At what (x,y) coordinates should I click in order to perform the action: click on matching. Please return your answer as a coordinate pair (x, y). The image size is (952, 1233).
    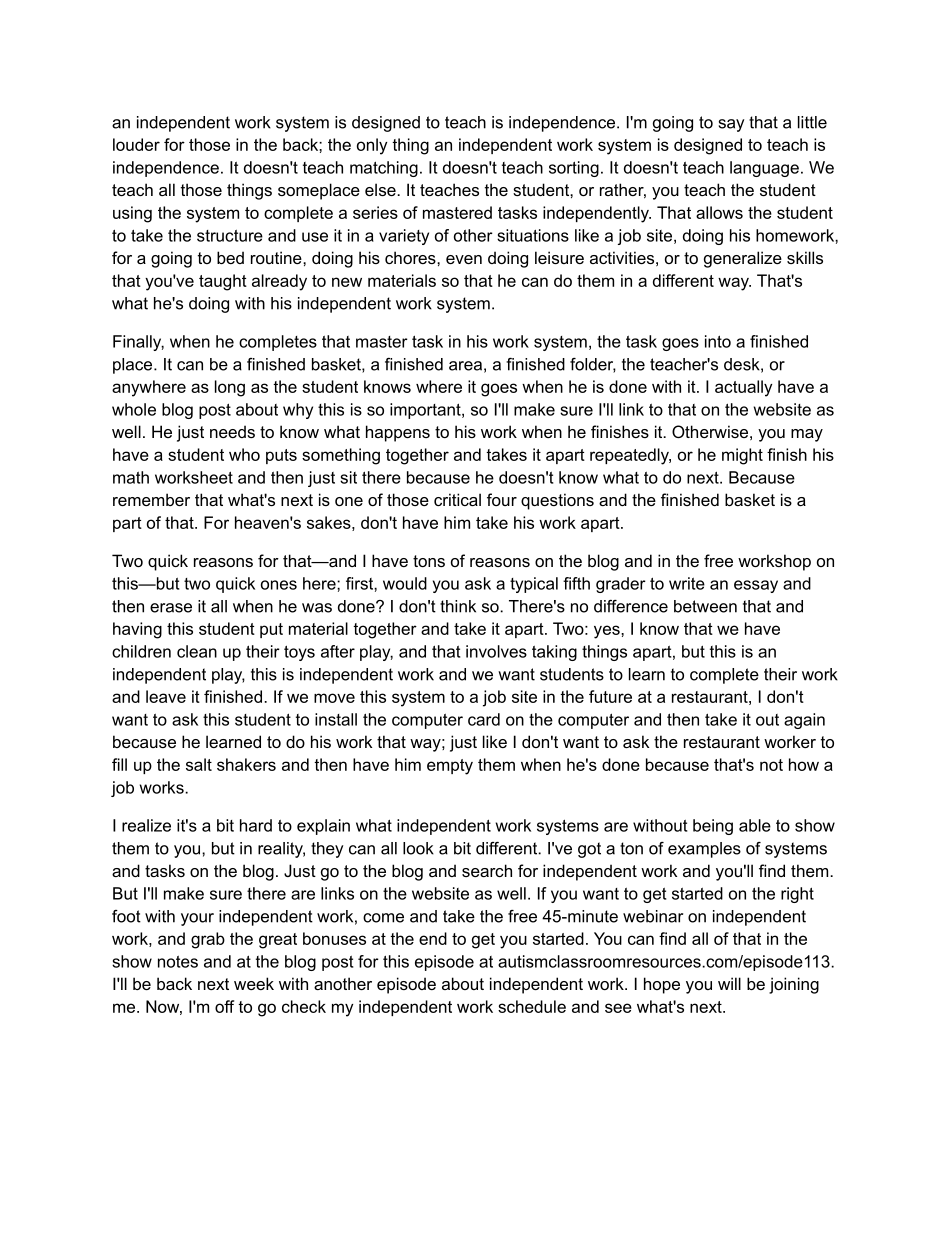
    Looking at the image, I should click on (384, 169).
